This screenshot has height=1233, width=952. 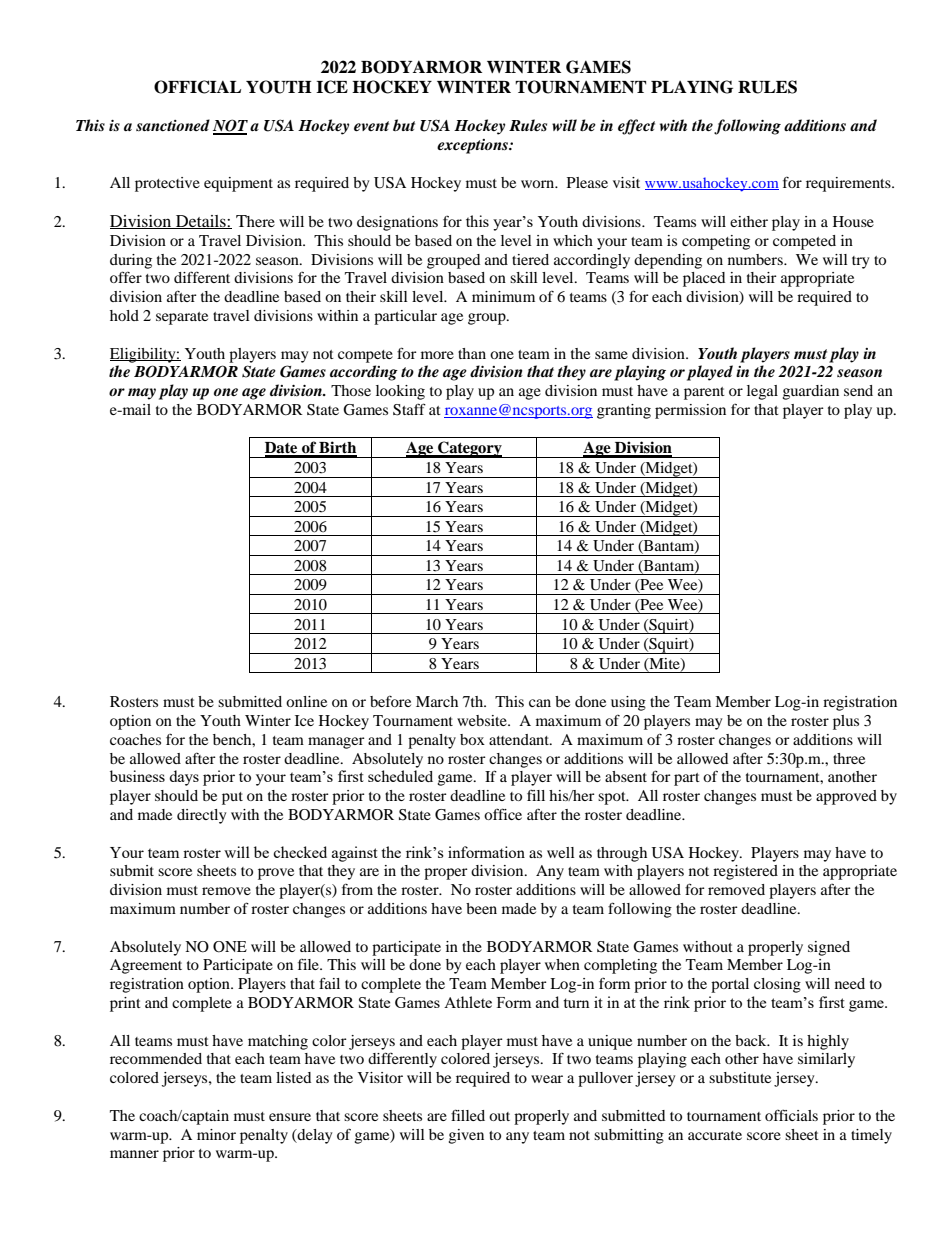 I want to click on given, so click(x=466, y=1136).
